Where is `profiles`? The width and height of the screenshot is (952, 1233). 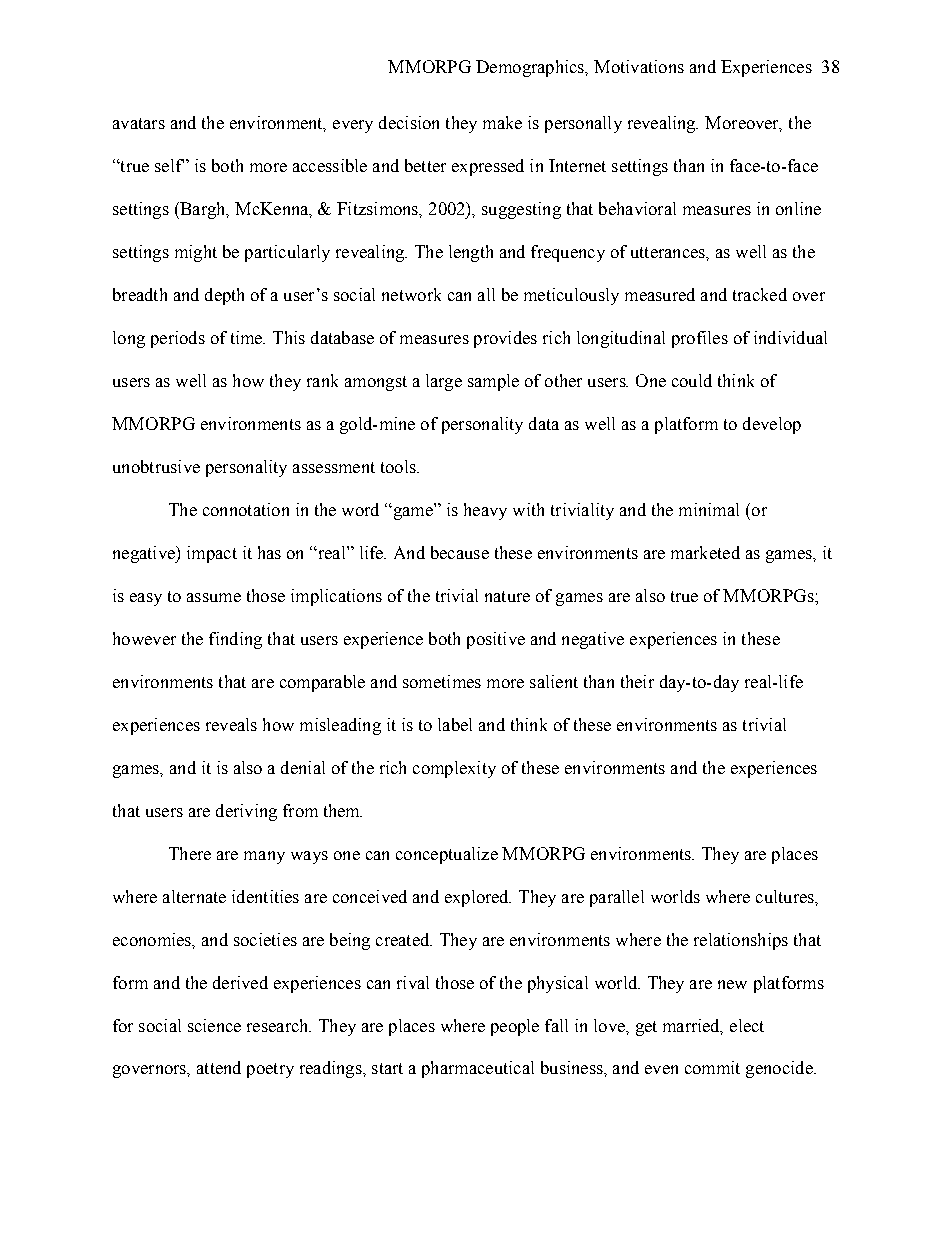
profiles is located at coordinates (700, 339).
